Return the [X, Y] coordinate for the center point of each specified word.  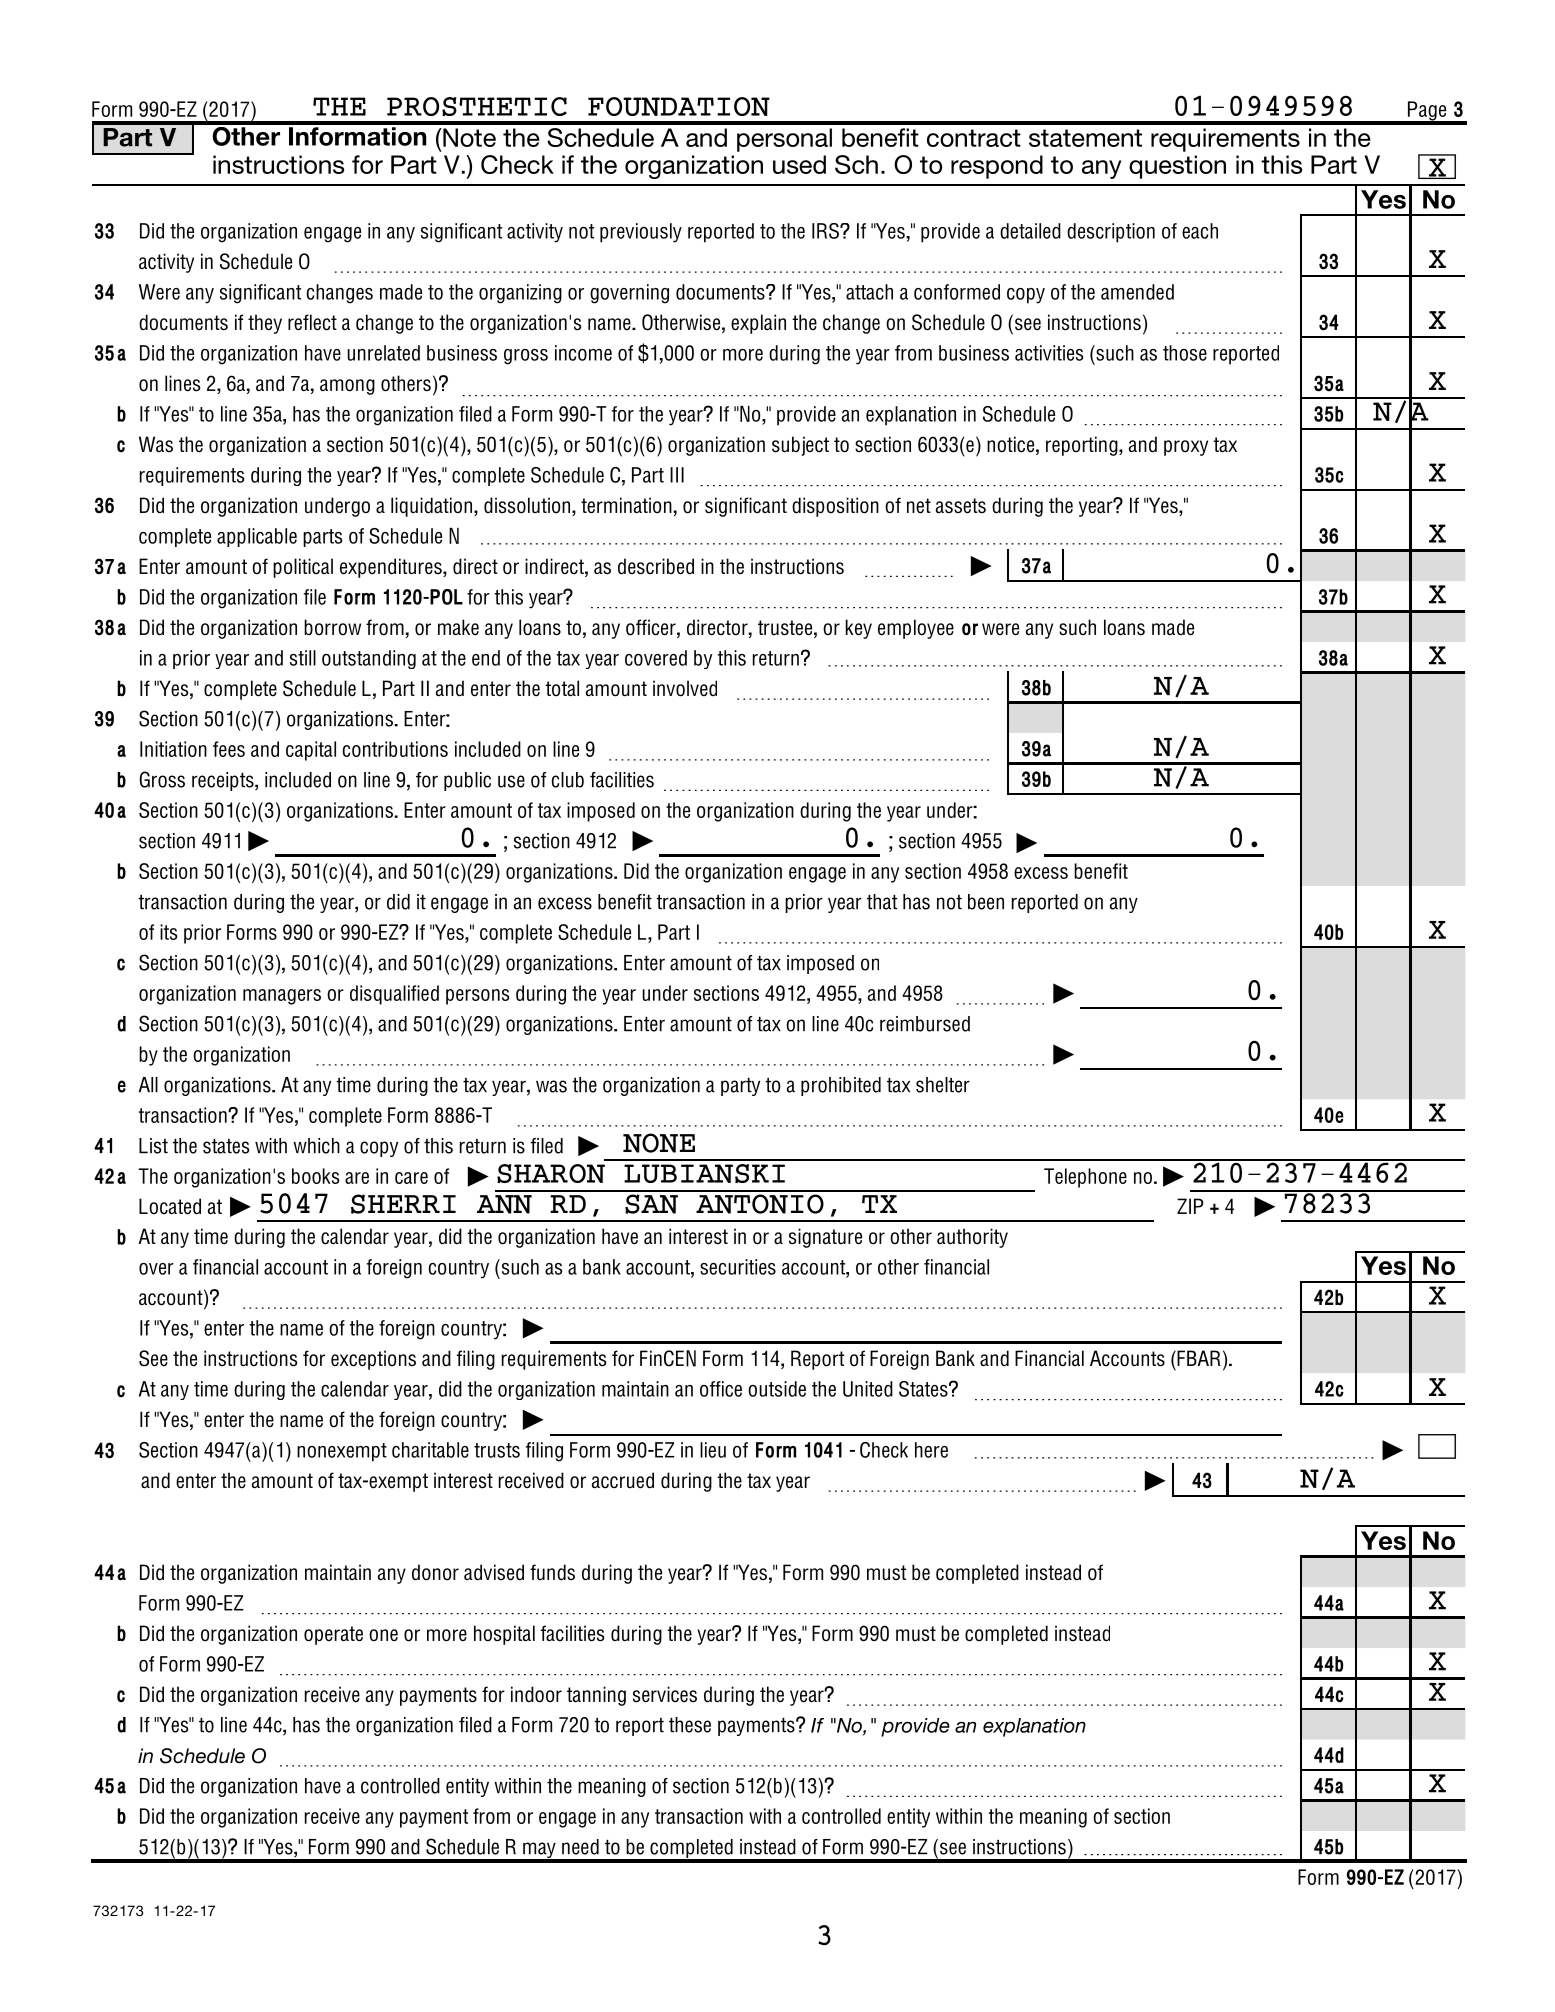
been [986, 902]
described [656, 566]
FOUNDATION [679, 106]
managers [282, 997]
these [690, 1725]
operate [333, 1635]
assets [961, 506]
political [303, 568]
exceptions [373, 1360]
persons [478, 997]
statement [1085, 138]
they [265, 324]
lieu [713, 1450]
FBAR [1198, 1358]
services [665, 1694]
